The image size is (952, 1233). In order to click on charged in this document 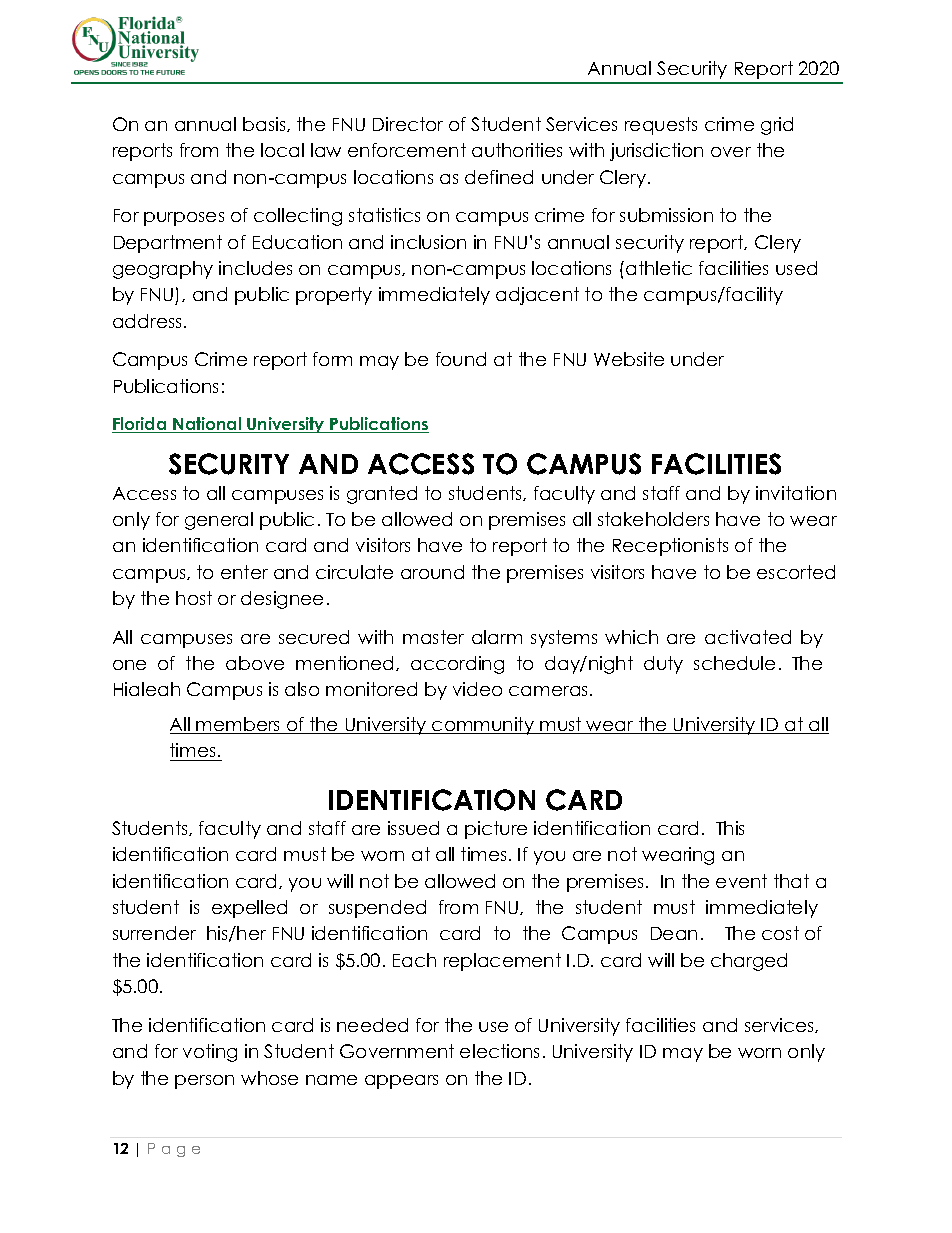, I will do `click(749, 962)`.
